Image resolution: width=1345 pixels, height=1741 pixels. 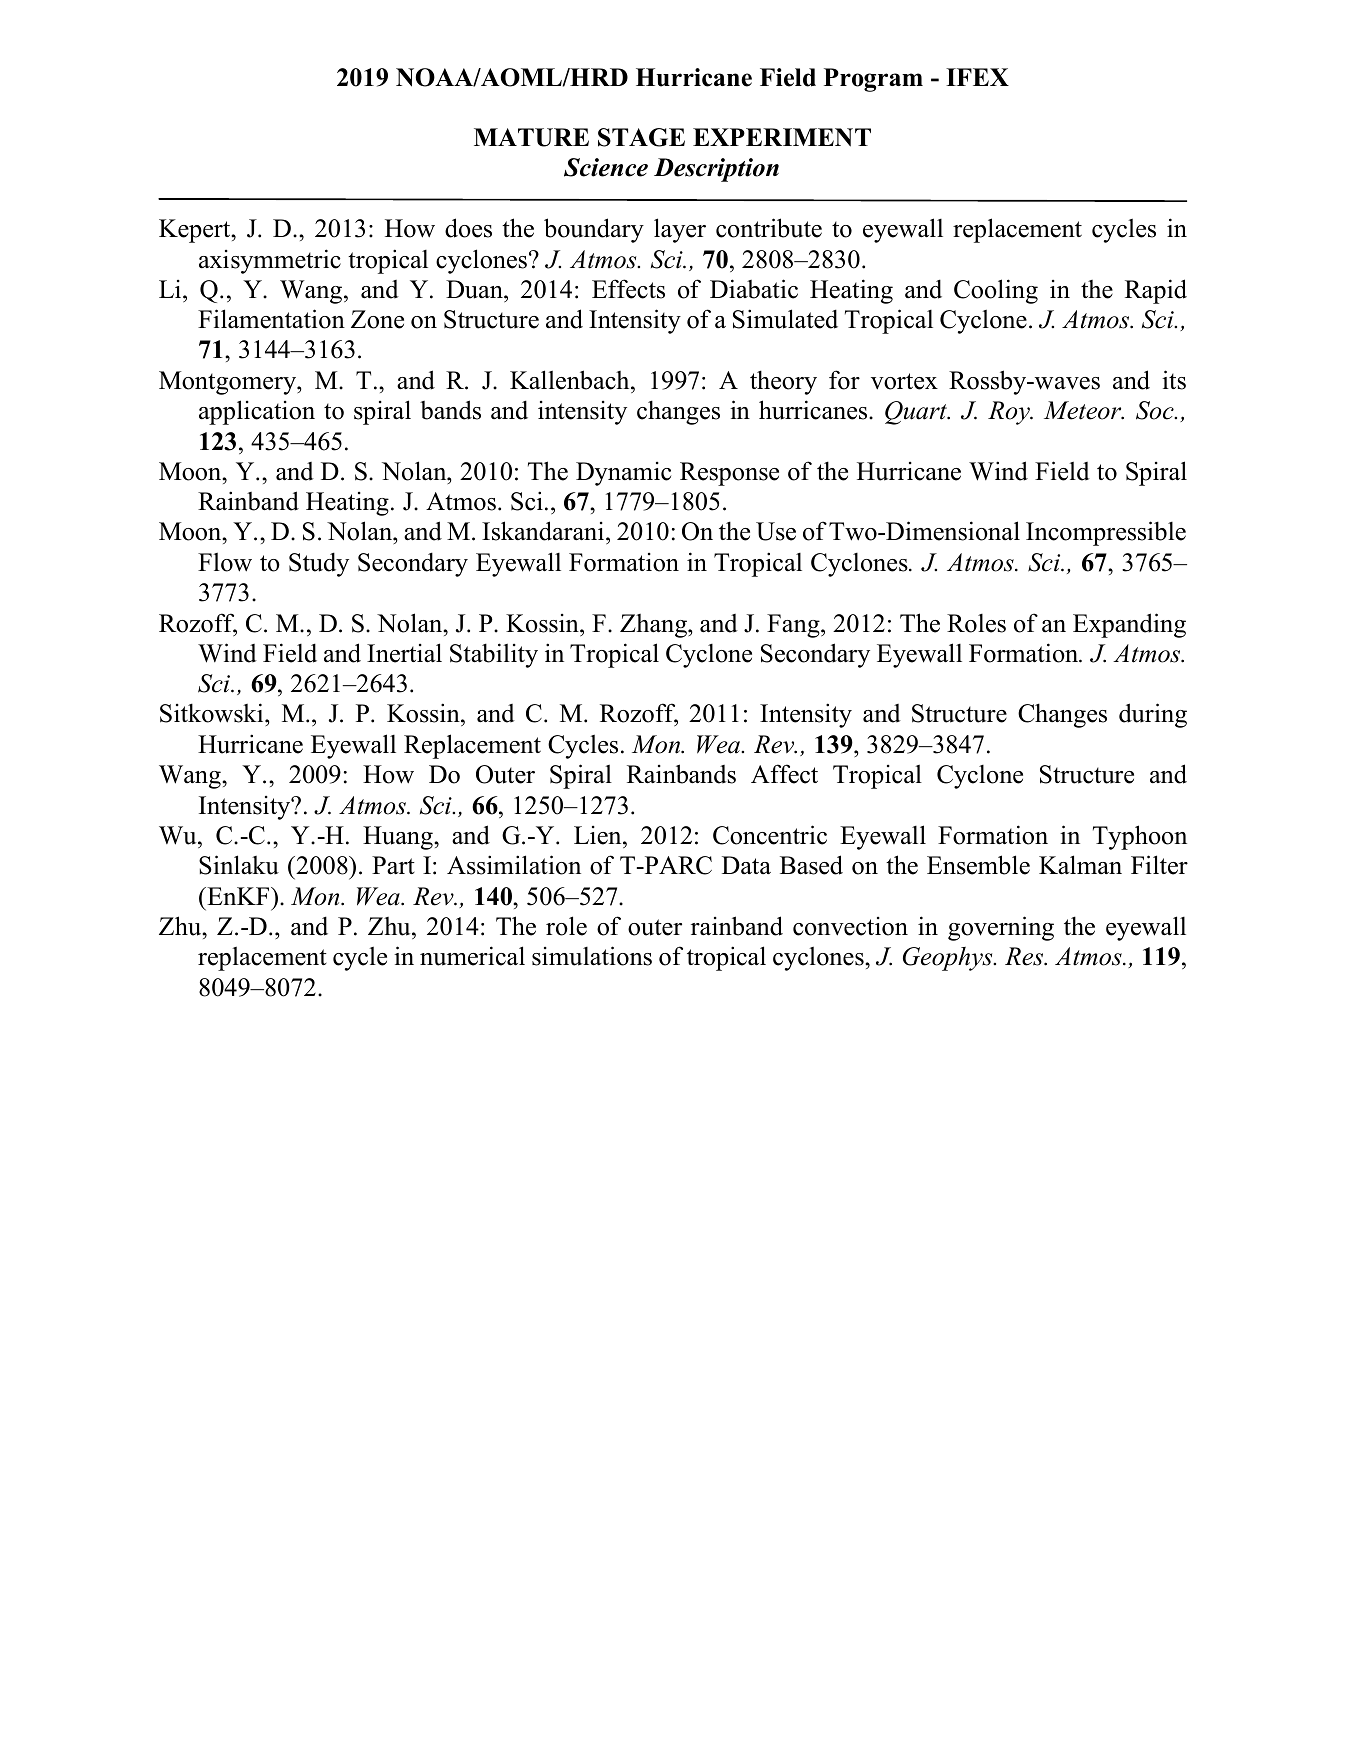 What do you see at coordinates (794, 626) in the screenshot?
I see `Fang` at bounding box center [794, 626].
